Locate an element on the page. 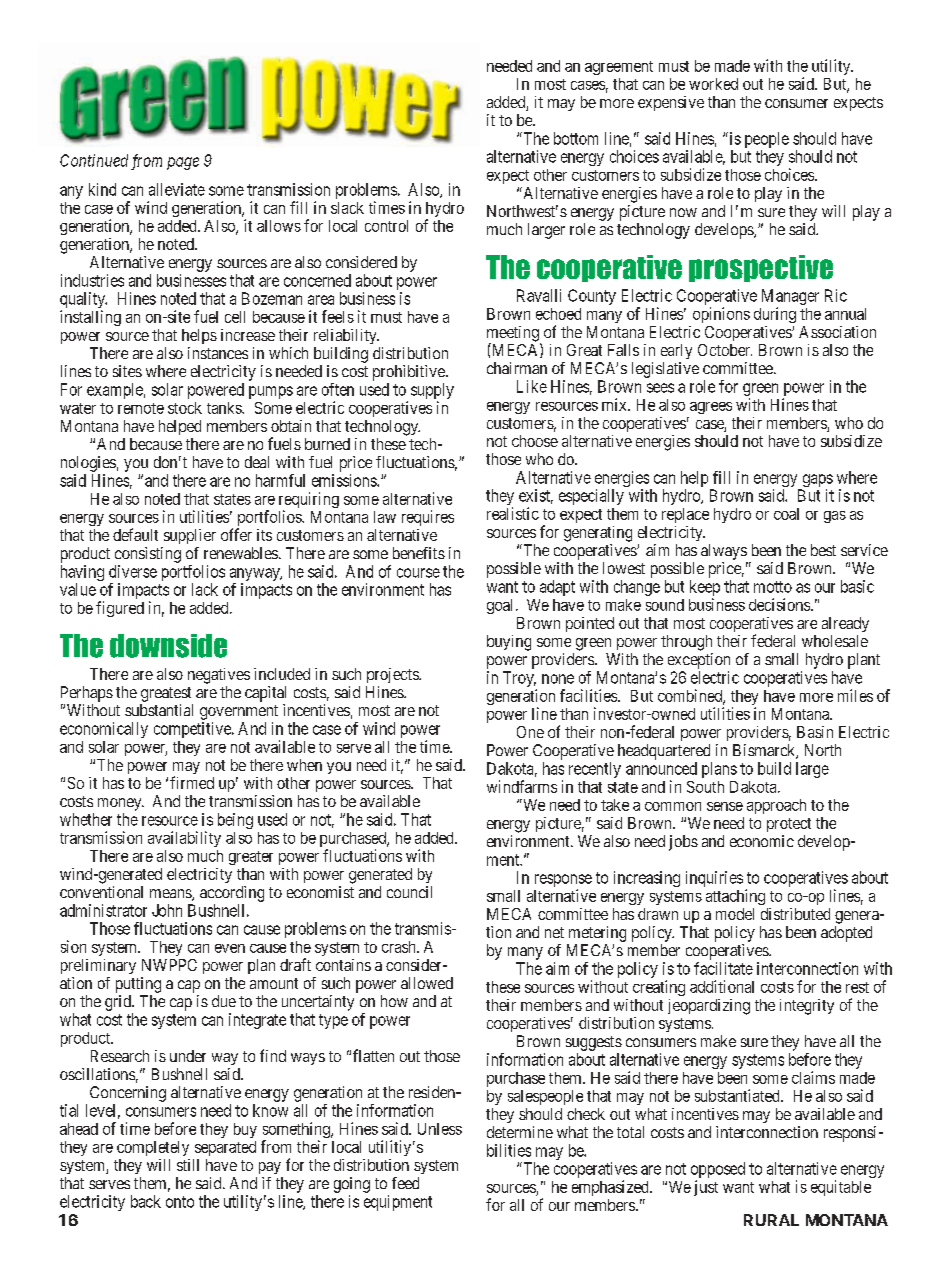  council is located at coordinates (409, 892).
